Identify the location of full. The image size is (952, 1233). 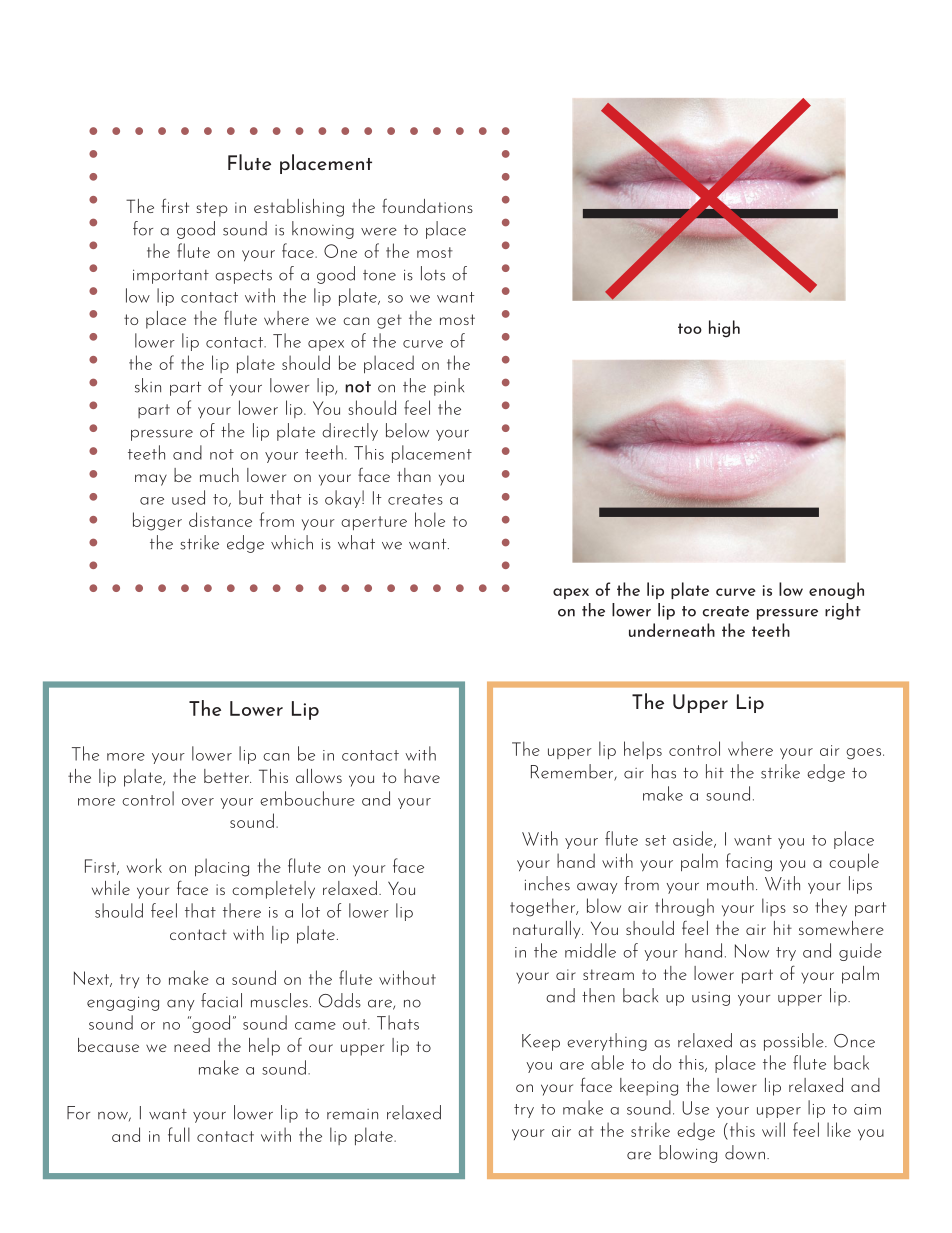
(179, 1134).
